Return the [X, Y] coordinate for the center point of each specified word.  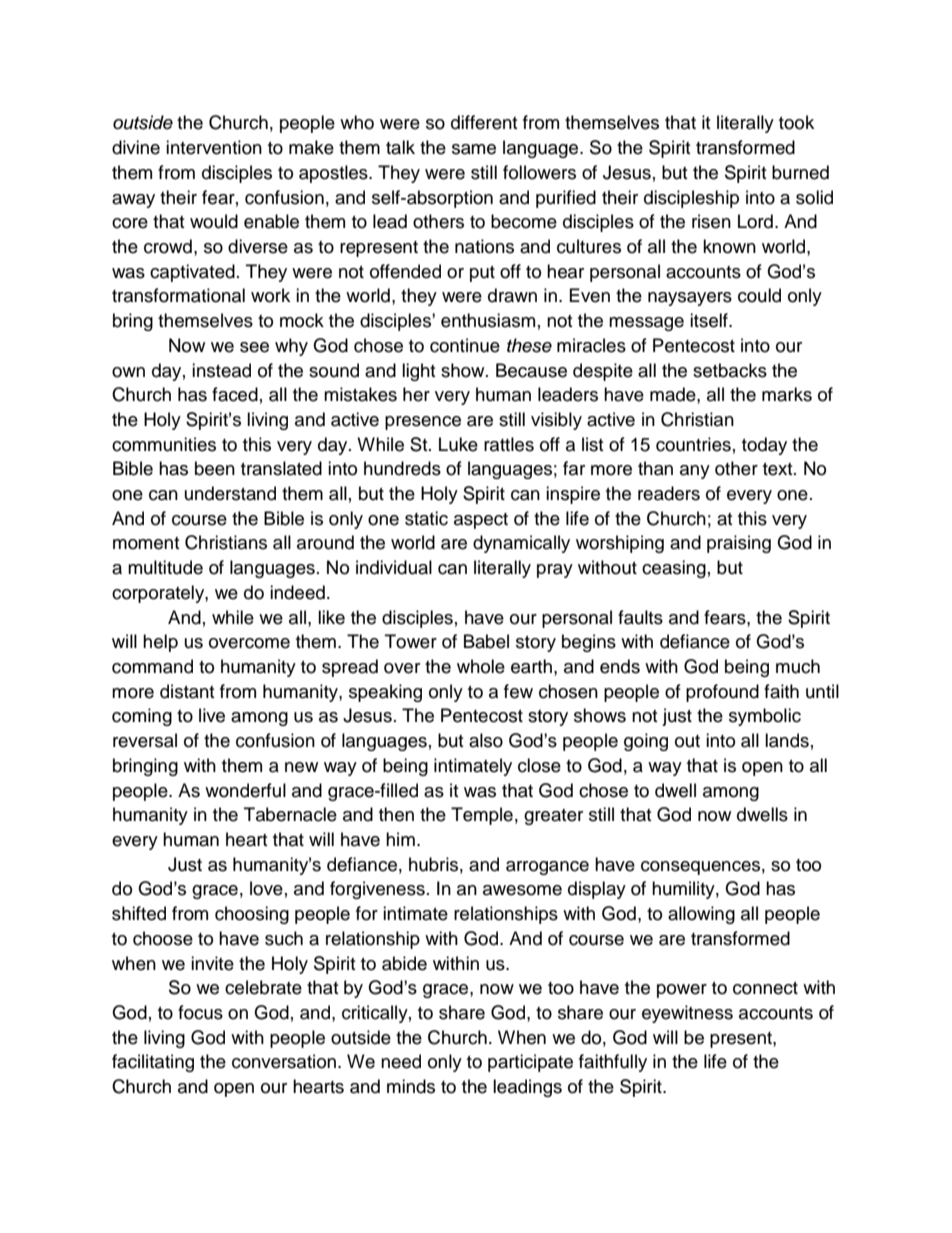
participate [530, 1063]
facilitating [153, 1063]
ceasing [674, 569]
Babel [486, 641]
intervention [214, 147]
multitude [165, 567]
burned [800, 172]
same [474, 149]
